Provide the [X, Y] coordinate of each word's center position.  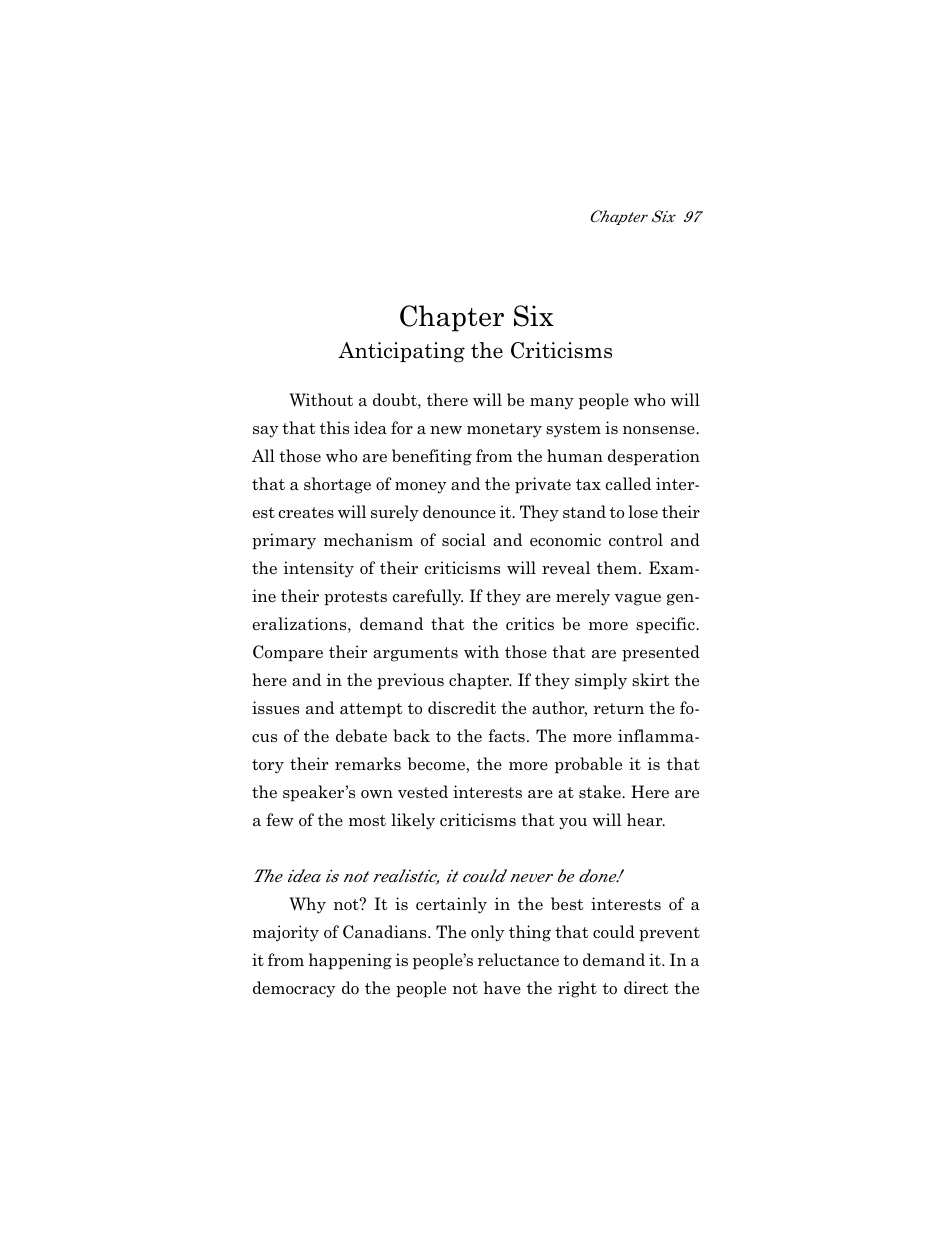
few [280, 819]
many [552, 404]
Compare [288, 653]
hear [646, 820]
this [334, 428]
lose [643, 512]
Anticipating [401, 352]
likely [413, 821]
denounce [459, 512]
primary [284, 541]
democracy [294, 989]
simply [601, 681]
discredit [462, 707]
